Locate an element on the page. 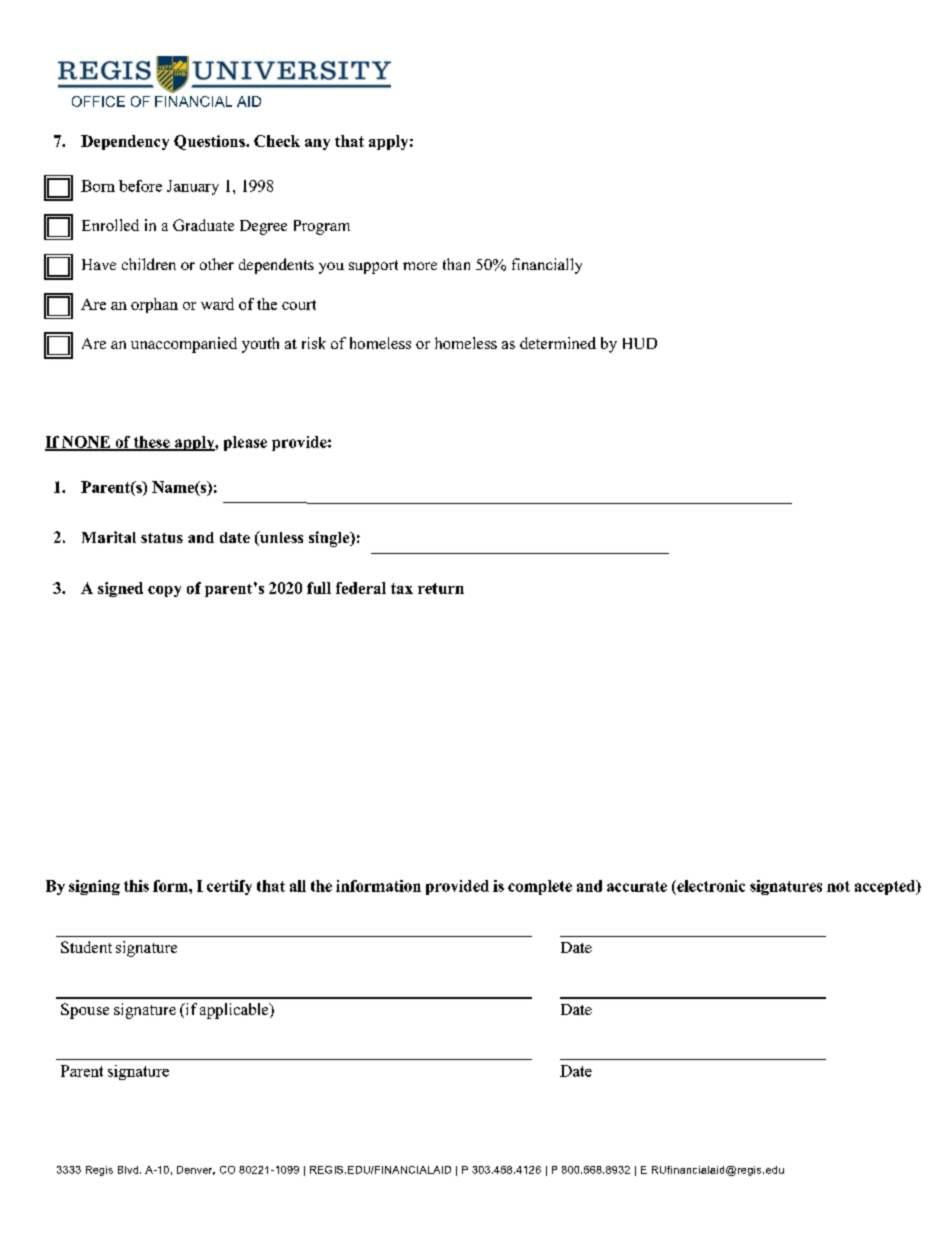  any is located at coordinates (317, 144).
